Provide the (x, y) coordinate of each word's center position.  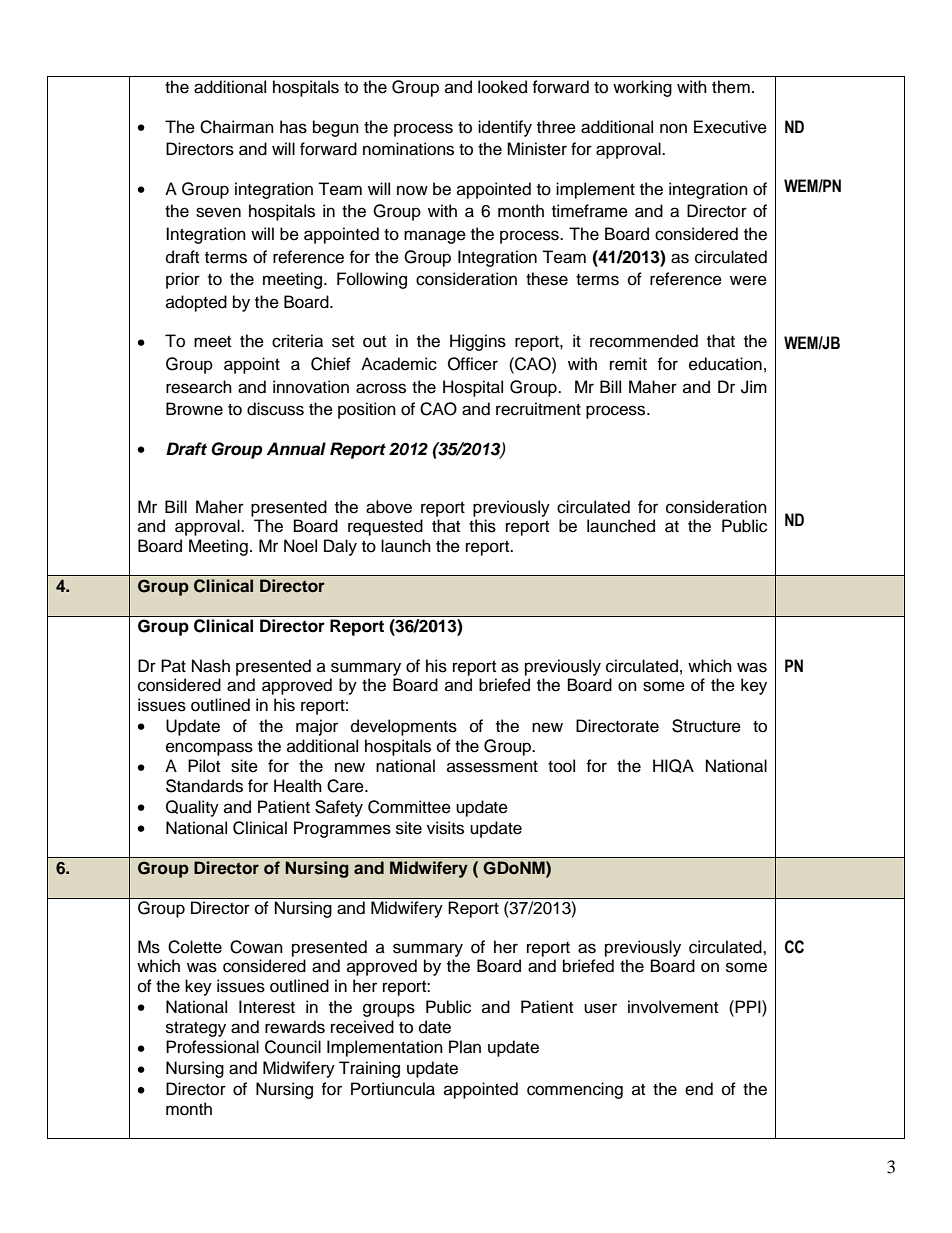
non (673, 128)
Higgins (478, 342)
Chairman (237, 127)
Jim (754, 387)
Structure (706, 726)
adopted (196, 303)
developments (404, 727)
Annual (296, 449)
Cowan (256, 947)
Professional (212, 1047)
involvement (673, 1007)
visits (445, 828)
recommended (644, 341)
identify (505, 128)
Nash (211, 666)
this (482, 526)
